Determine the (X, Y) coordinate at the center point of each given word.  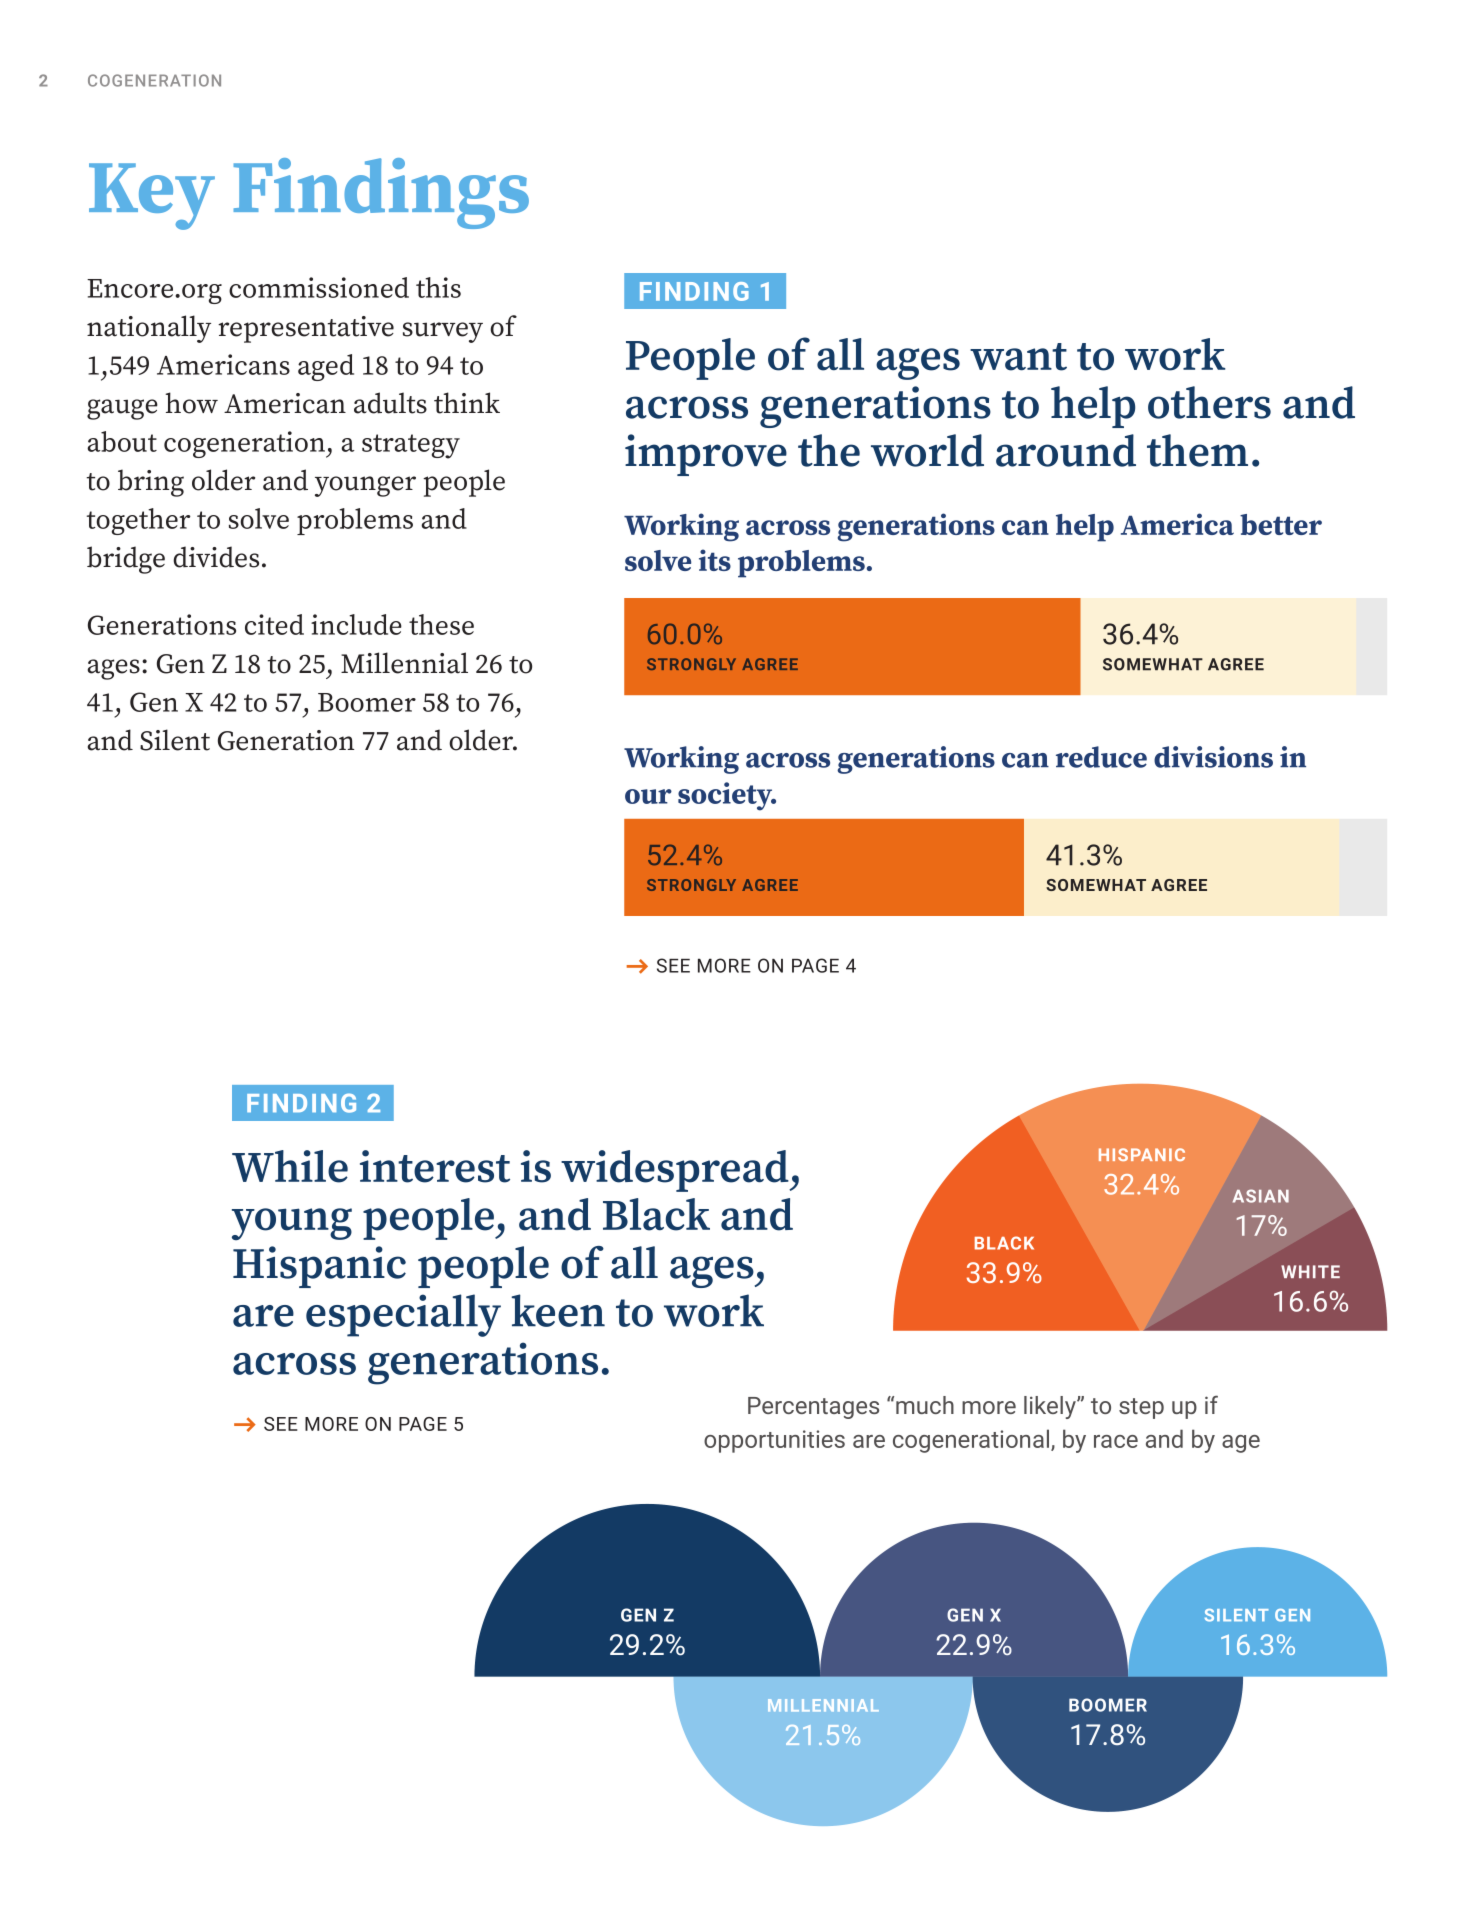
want (1018, 357)
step (1141, 1408)
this (438, 287)
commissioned (319, 287)
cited (274, 624)
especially (403, 1315)
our (648, 796)
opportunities (774, 1441)
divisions (1213, 757)
